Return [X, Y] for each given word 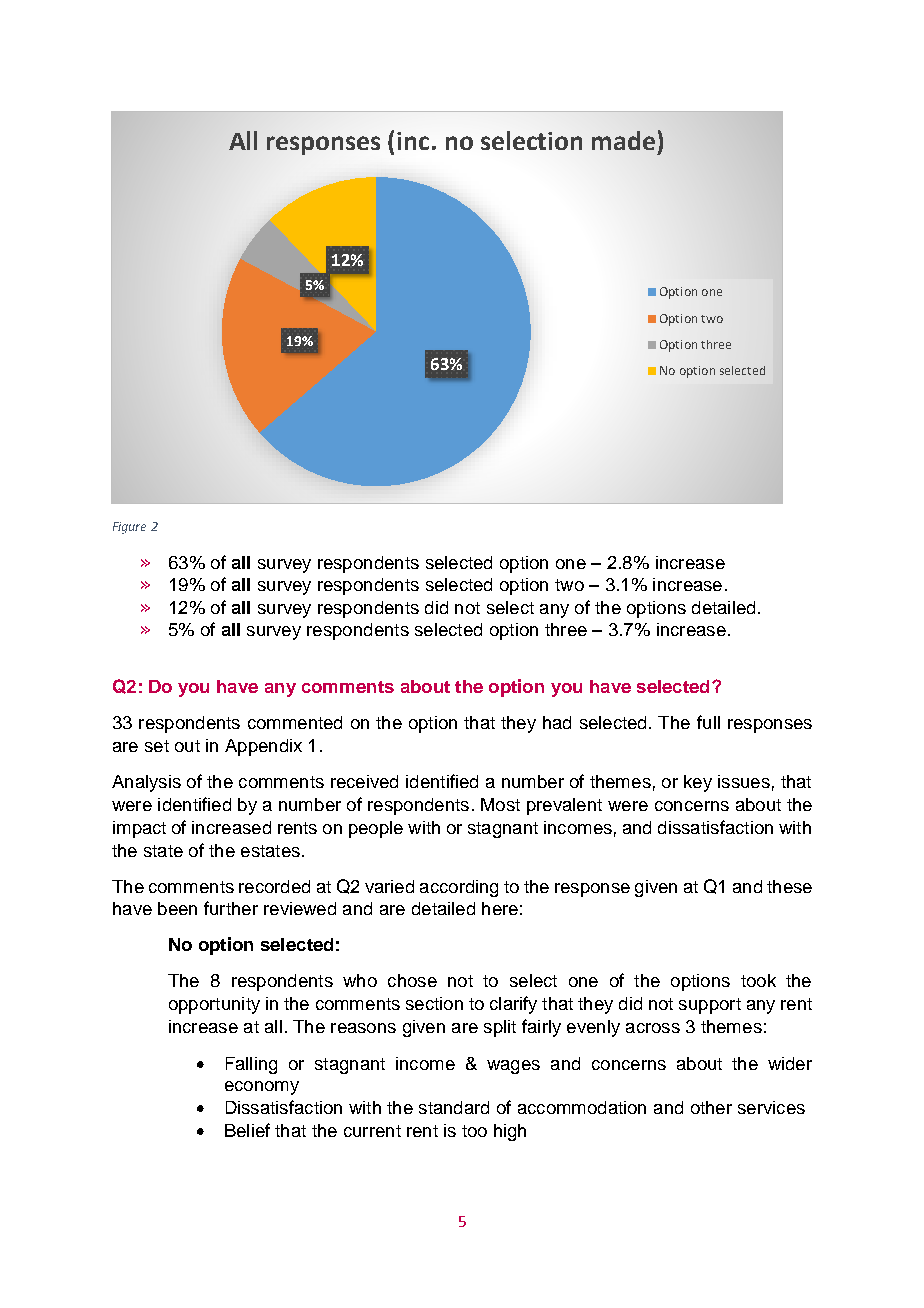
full [708, 722]
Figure [129, 528]
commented [295, 722]
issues [744, 781]
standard [454, 1107]
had [557, 722]
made [623, 140]
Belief [247, 1130]
